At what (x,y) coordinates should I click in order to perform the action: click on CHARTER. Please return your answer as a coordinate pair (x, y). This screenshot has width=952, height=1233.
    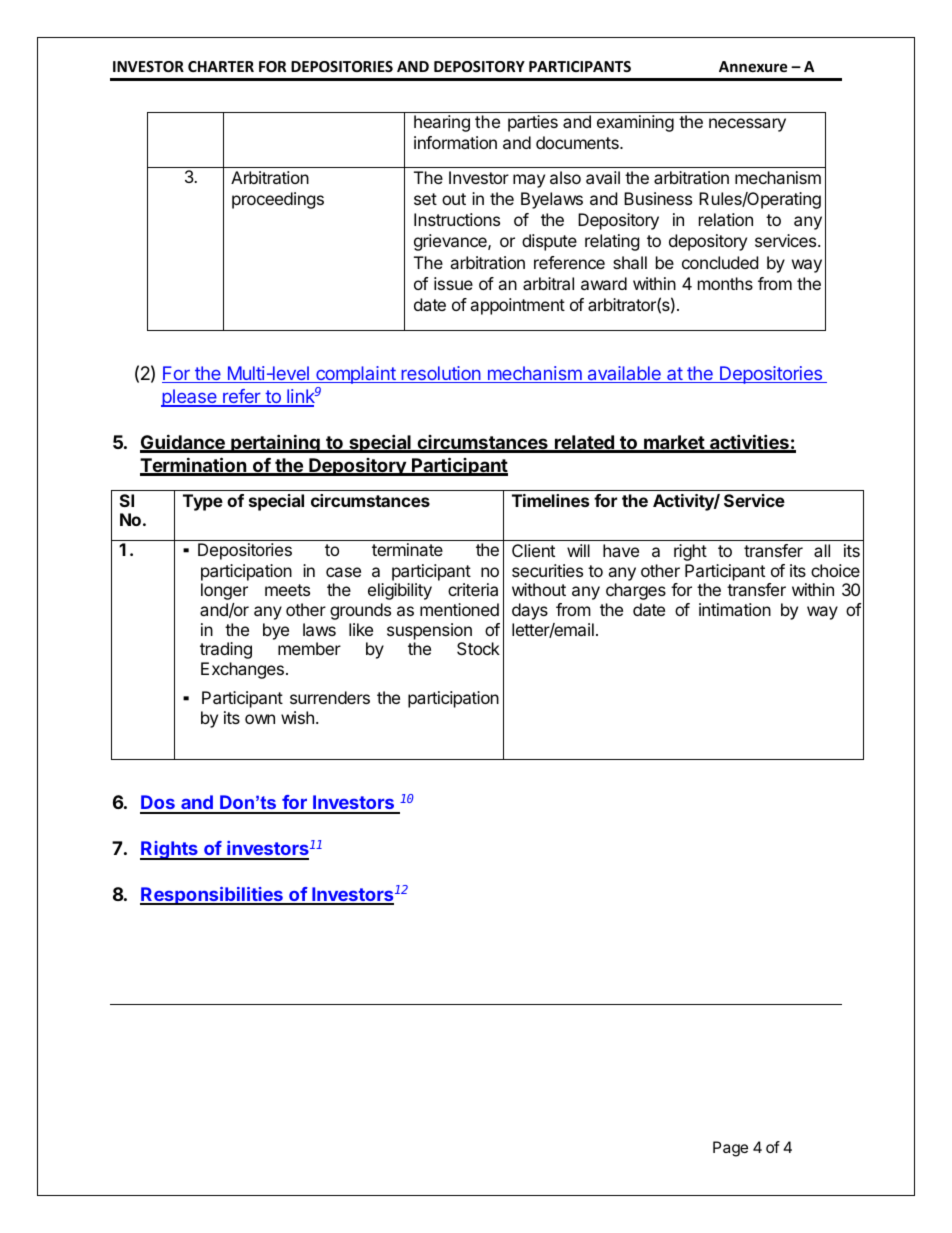
    Looking at the image, I should click on (221, 66).
